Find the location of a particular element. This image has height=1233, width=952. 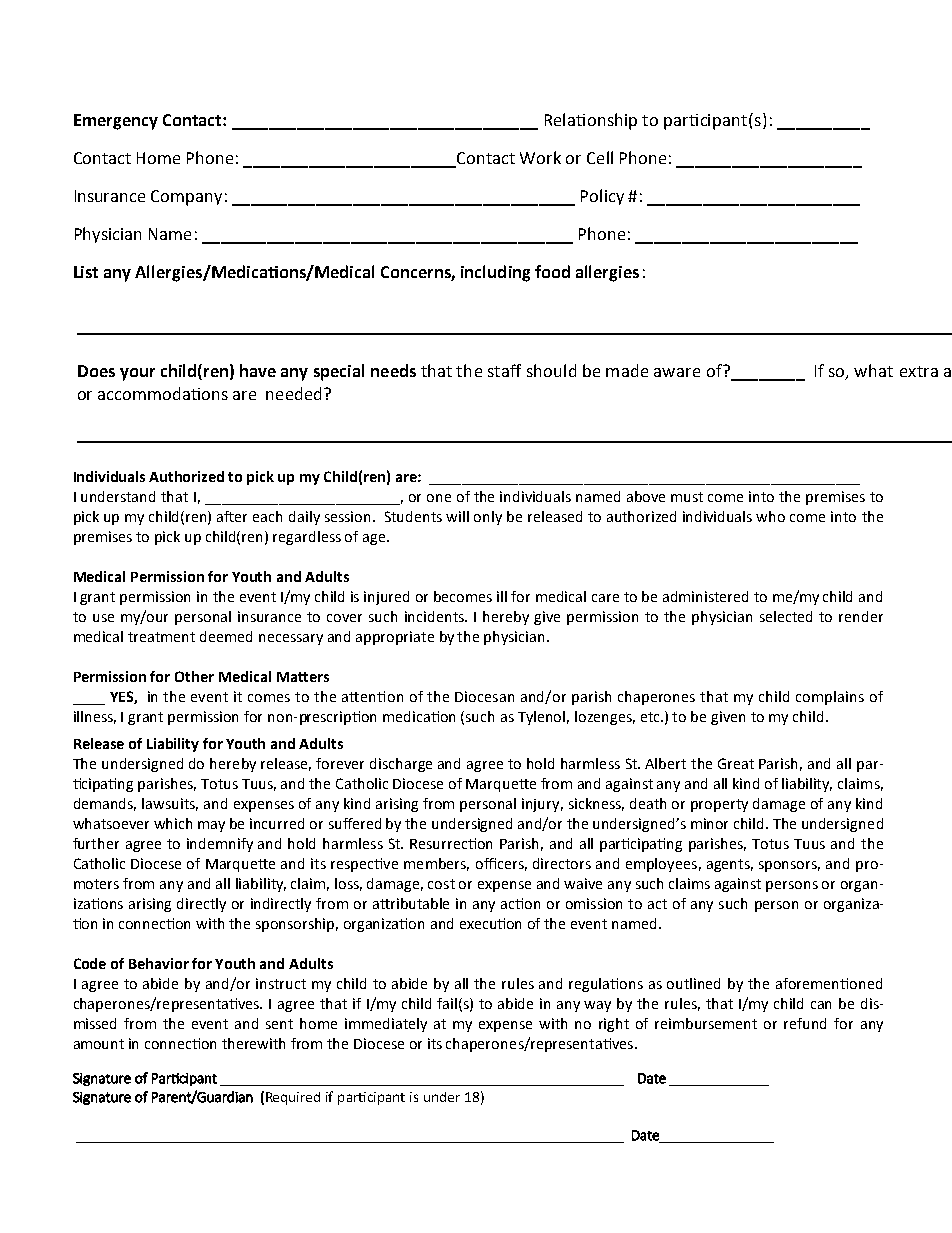

your is located at coordinates (137, 374).
